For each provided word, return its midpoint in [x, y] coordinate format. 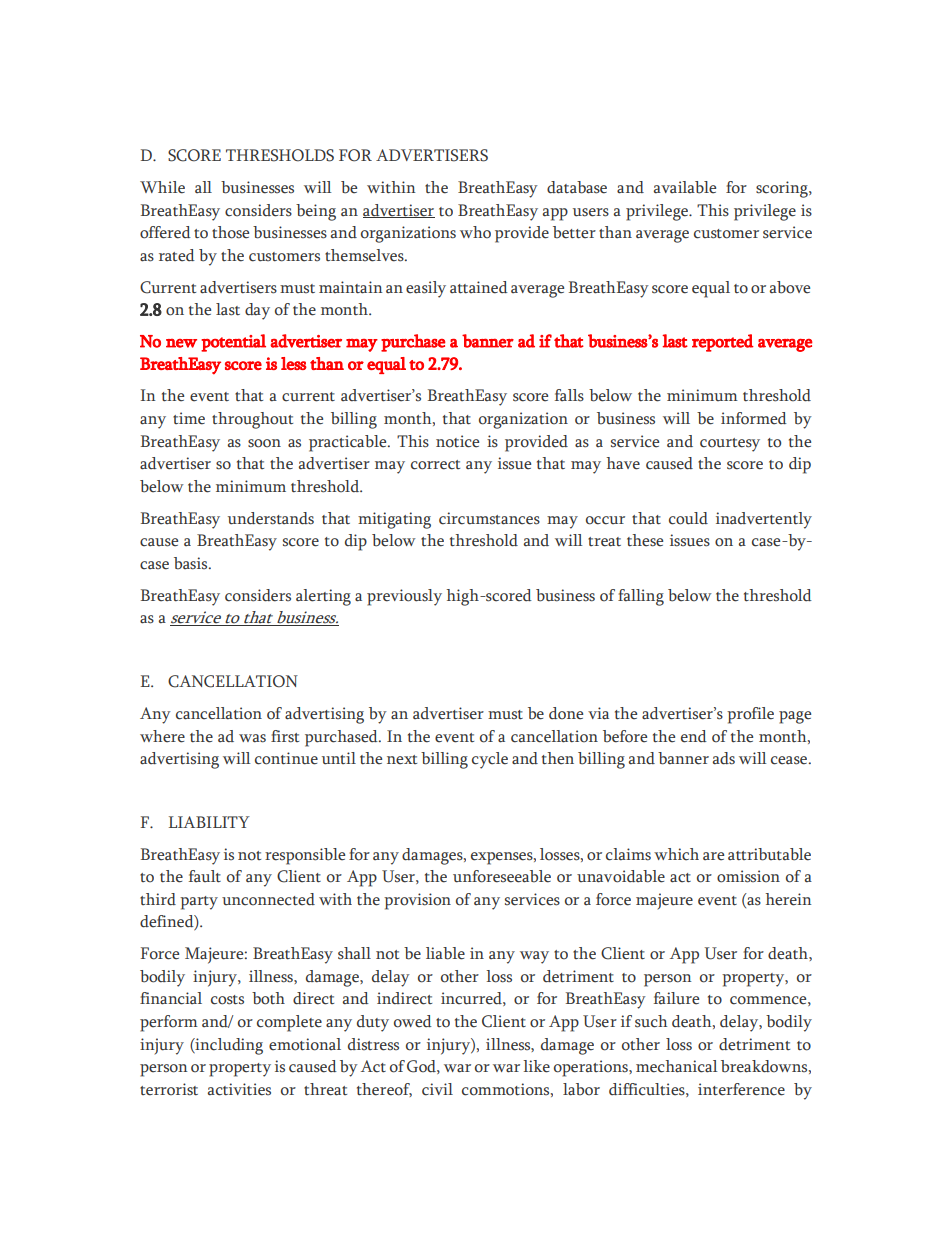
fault [205, 876]
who [475, 232]
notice [457, 441]
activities [239, 1089]
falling [641, 597]
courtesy [730, 445]
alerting [323, 597]
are [713, 856]
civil [437, 1089]
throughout [252, 420]
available [685, 187]
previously [404, 597]
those [230, 232]
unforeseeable [502, 876]
